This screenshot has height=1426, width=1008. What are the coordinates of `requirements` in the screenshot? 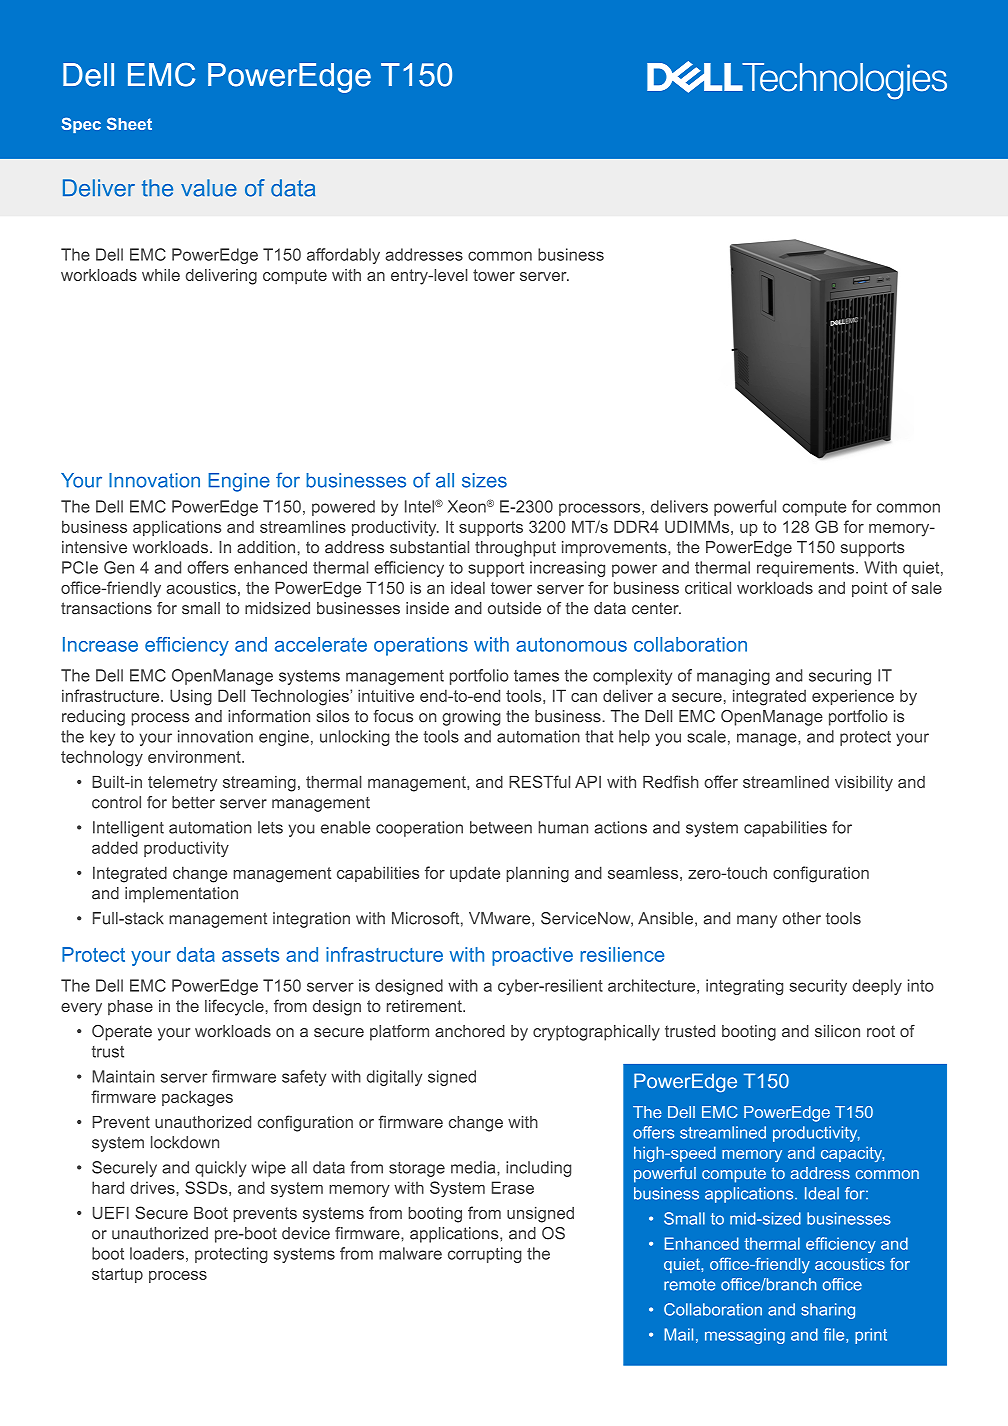 It's located at (807, 569).
